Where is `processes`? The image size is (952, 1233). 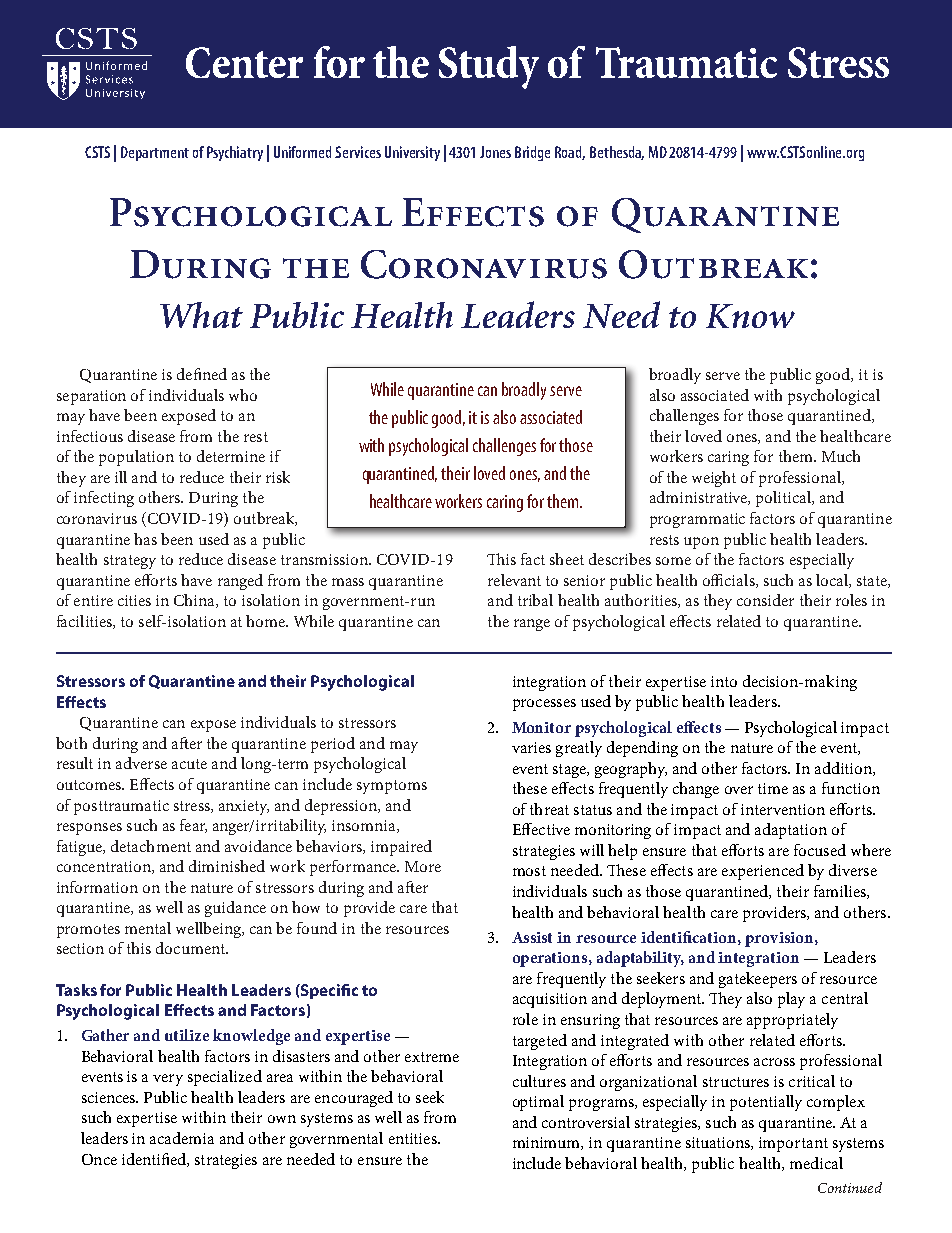
processes is located at coordinates (544, 705).
